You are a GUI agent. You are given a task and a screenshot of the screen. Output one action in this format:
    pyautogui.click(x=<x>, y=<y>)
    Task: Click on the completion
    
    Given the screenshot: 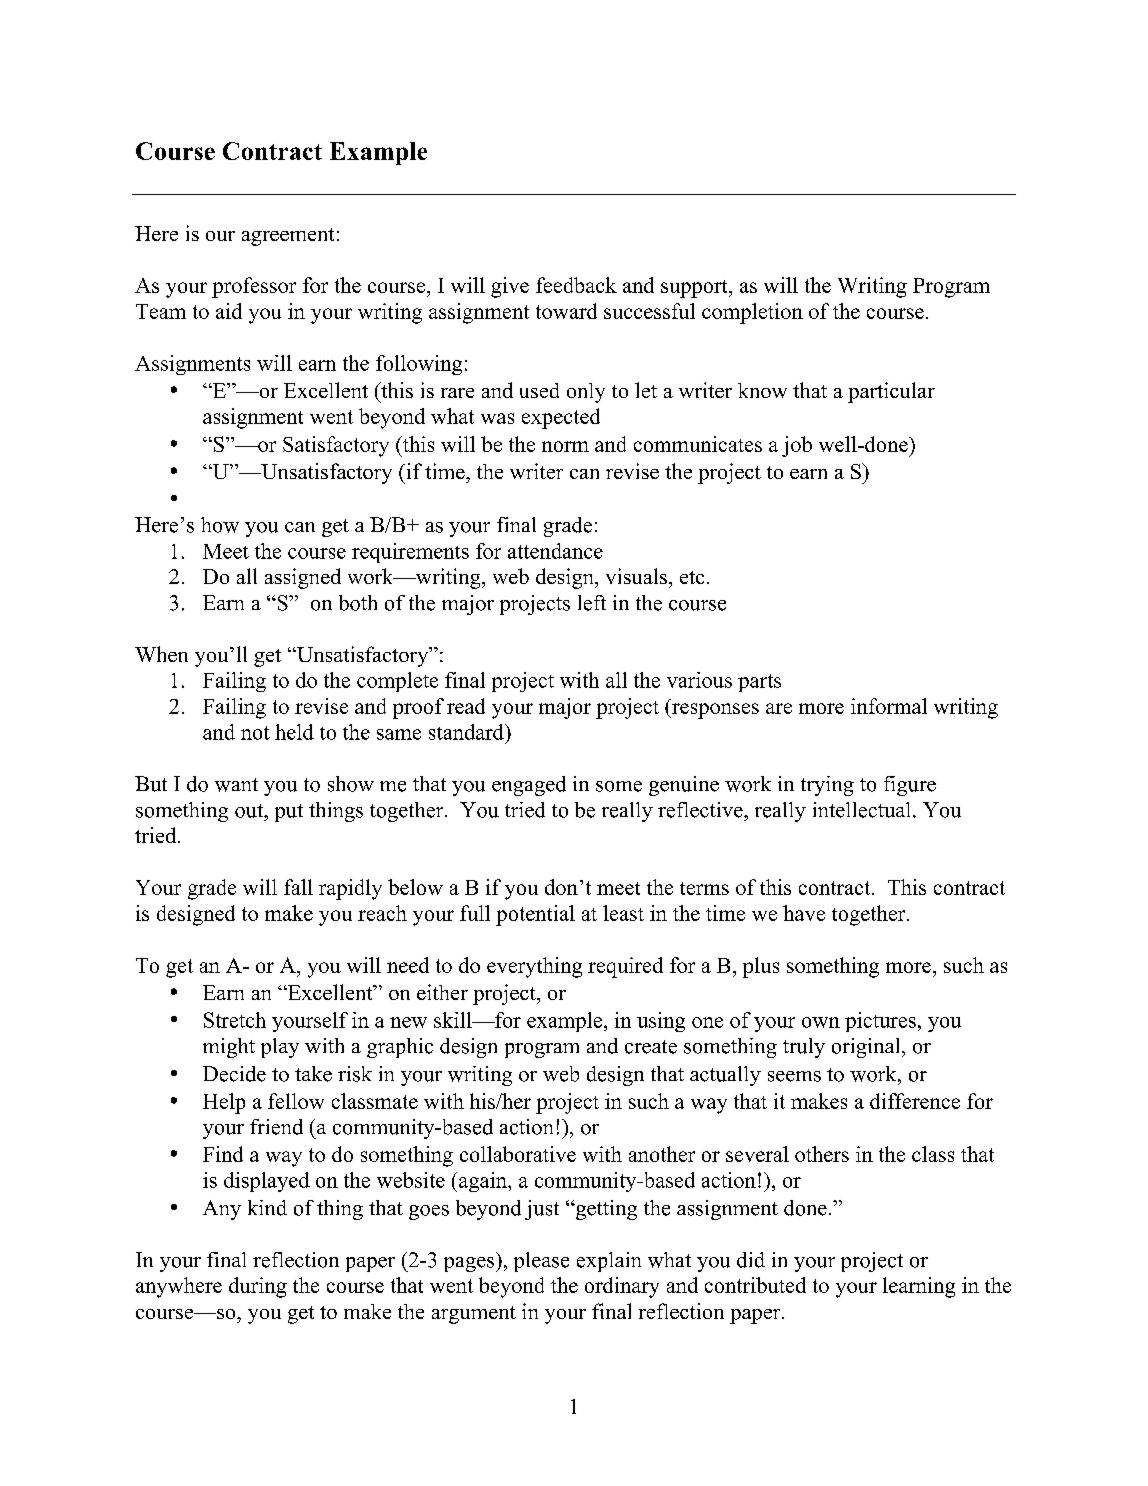 What is the action you would take?
    pyautogui.click(x=752, y=313)
